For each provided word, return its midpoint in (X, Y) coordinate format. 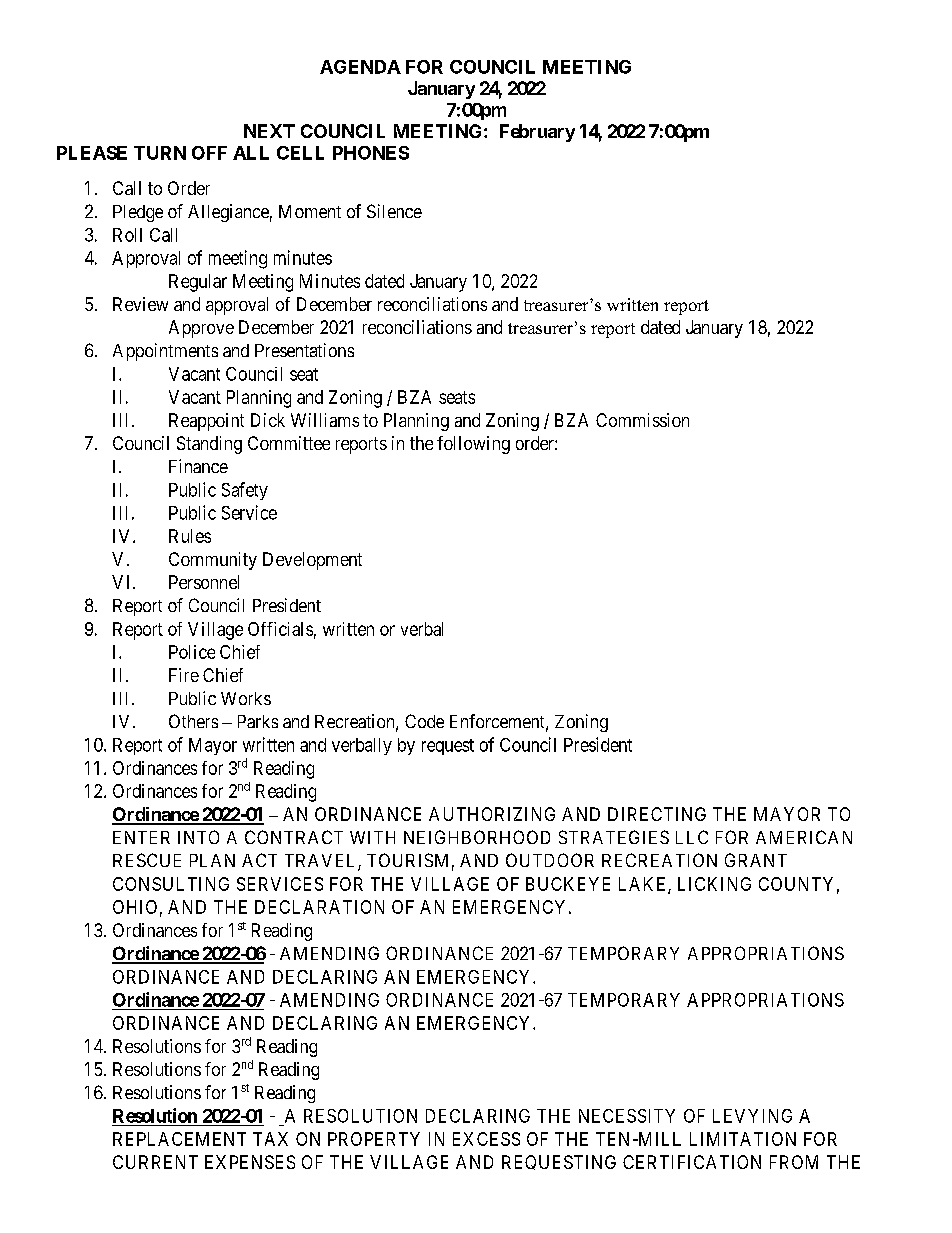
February (537, 133)
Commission (642, 420)
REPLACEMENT (179, 1139)
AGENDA (360, 67)
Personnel (204, 582)
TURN (160, 153)
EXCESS (486, 1139)
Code (424, 721)
